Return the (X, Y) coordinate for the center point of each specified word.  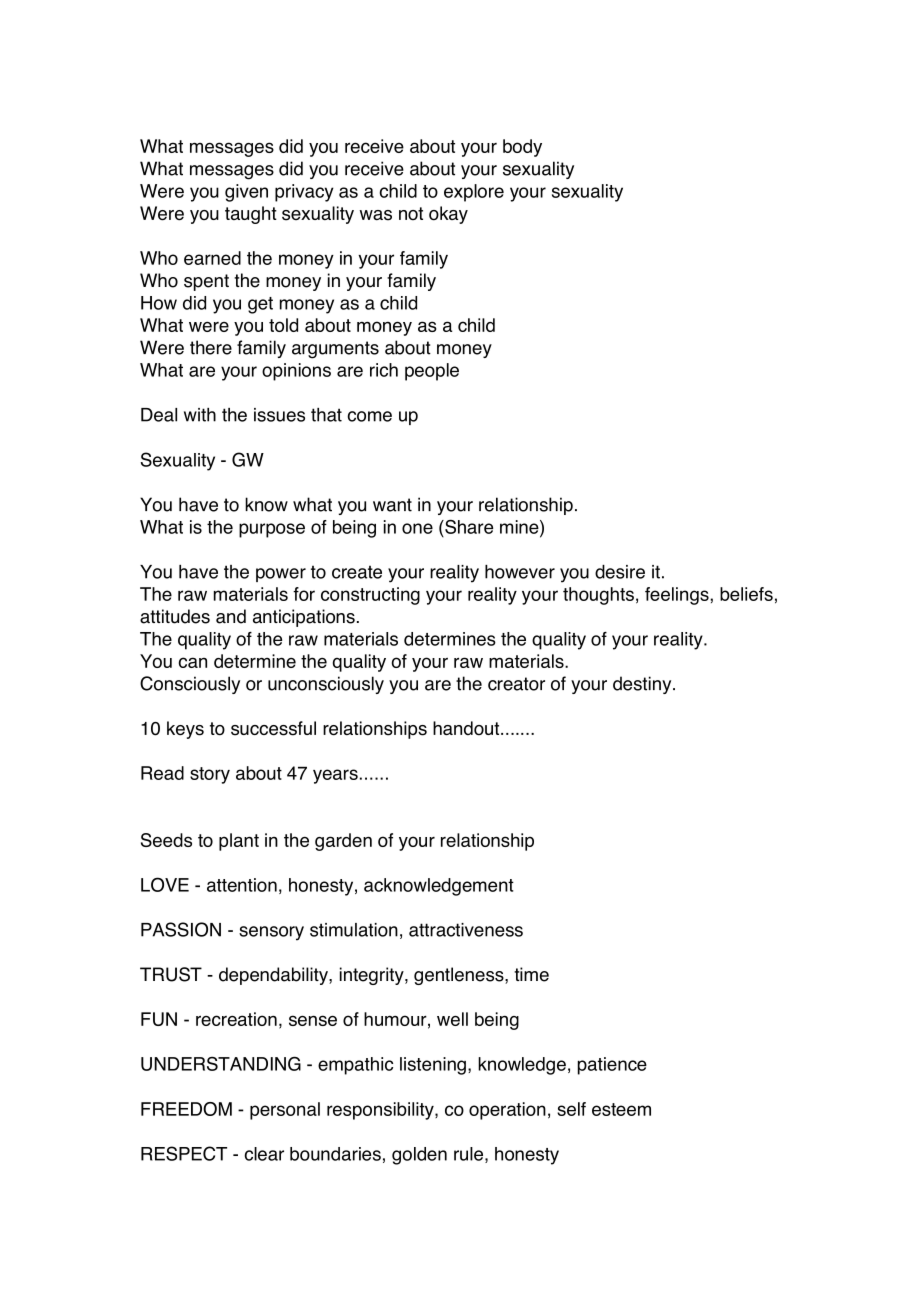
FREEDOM (186, 1109)
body (522, 148)
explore (474, 193)
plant (239, 842)
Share (468, 526)
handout (467, 728)
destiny (643, 685)
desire (620, 572)
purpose (272, 530)
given (246, 193)
